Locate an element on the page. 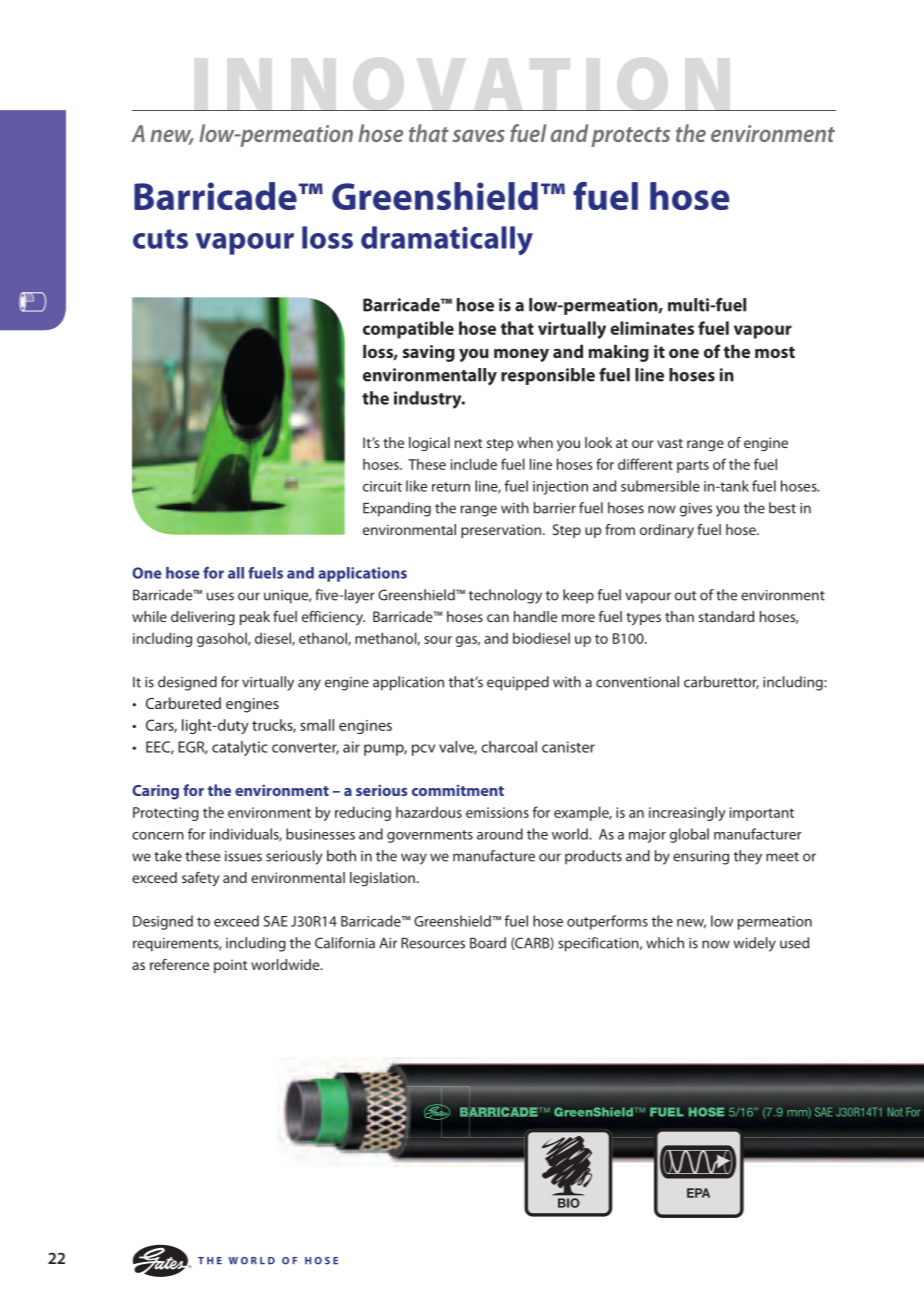 Image resolution: width=924 pixels, height=1308 pixels. best is located at coordinates (782, 508).
